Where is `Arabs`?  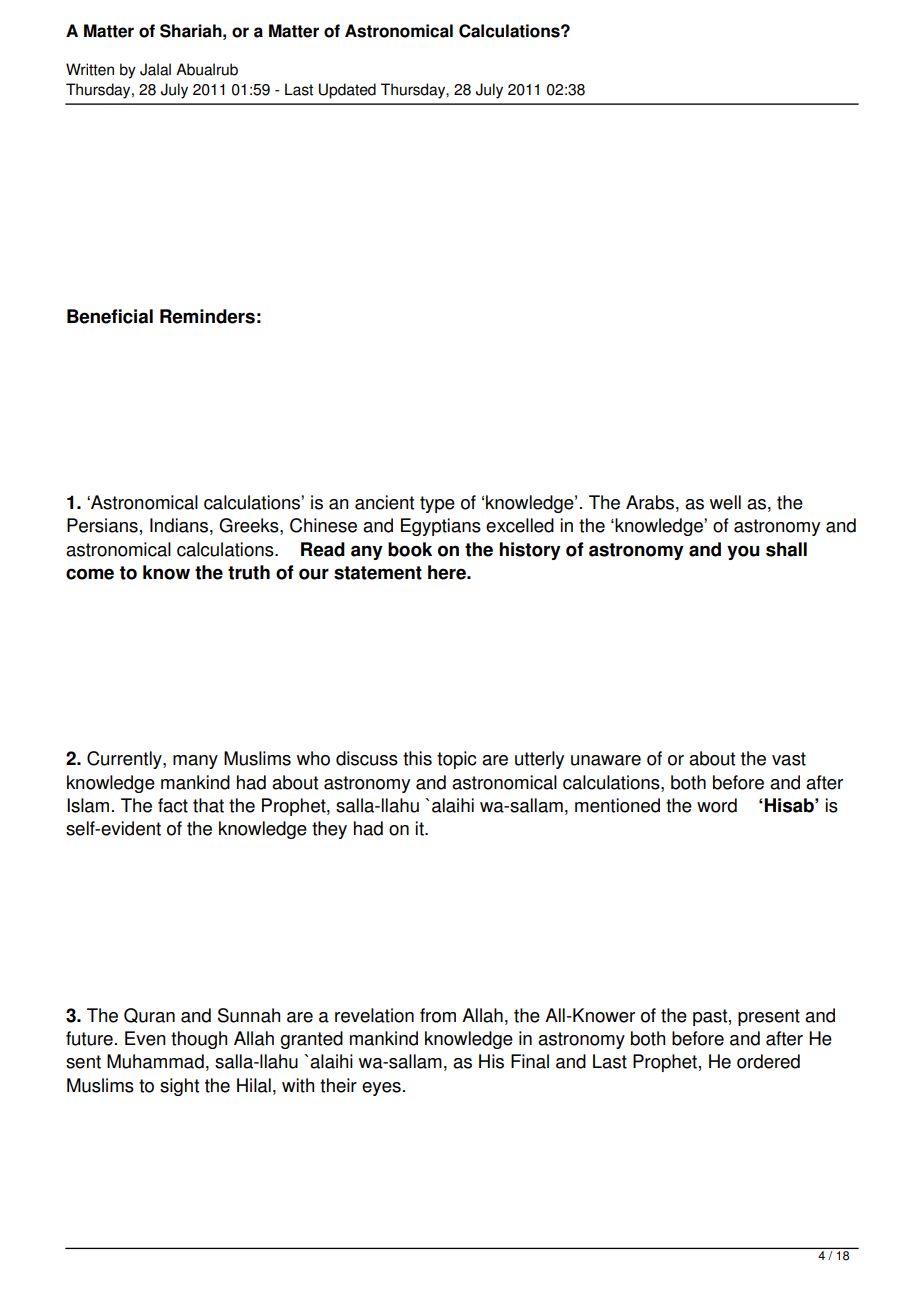 Arabs is located at coordinates (650, 502).
